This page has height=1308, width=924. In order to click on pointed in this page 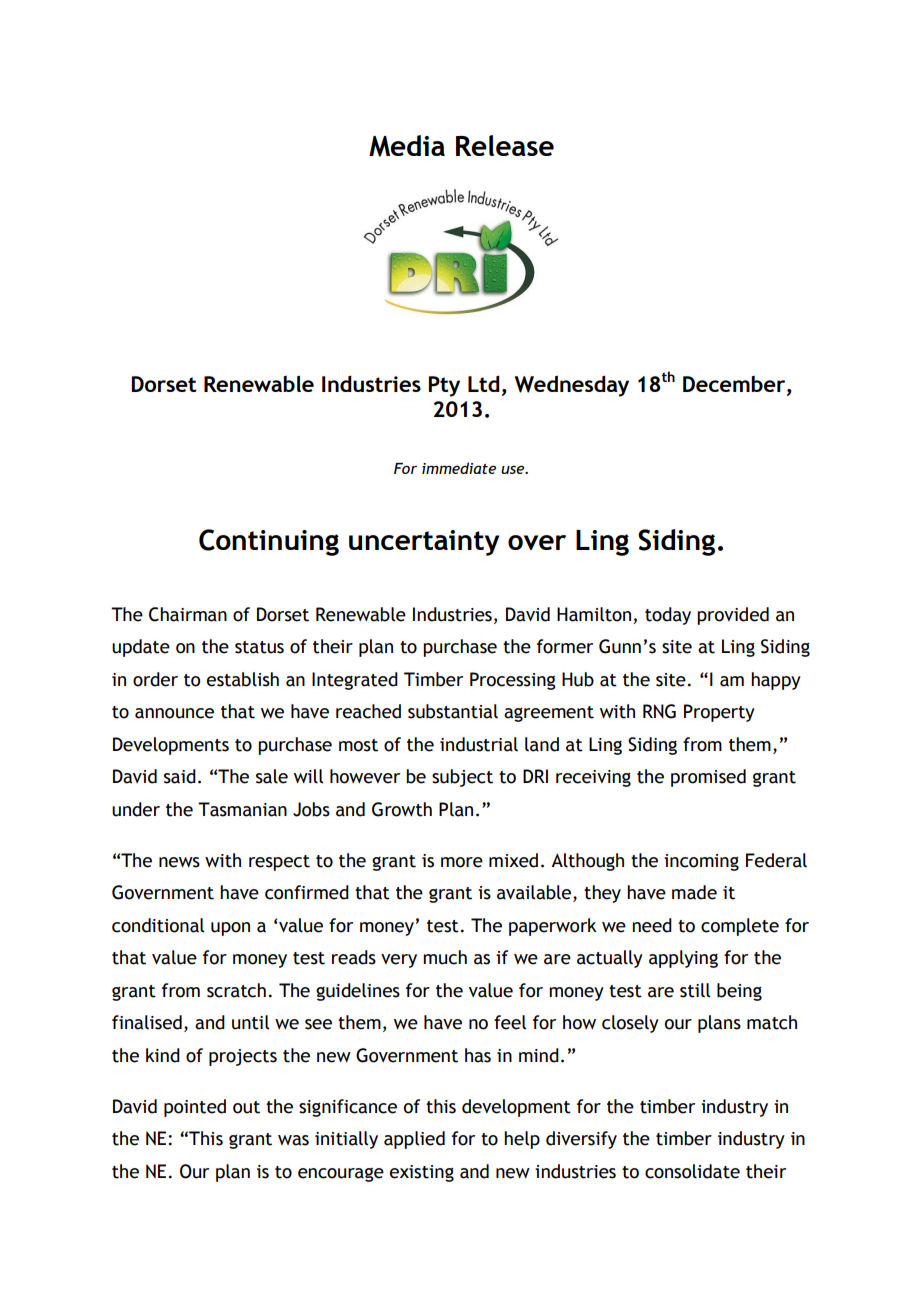, I will do `click(195, 1108)`.
